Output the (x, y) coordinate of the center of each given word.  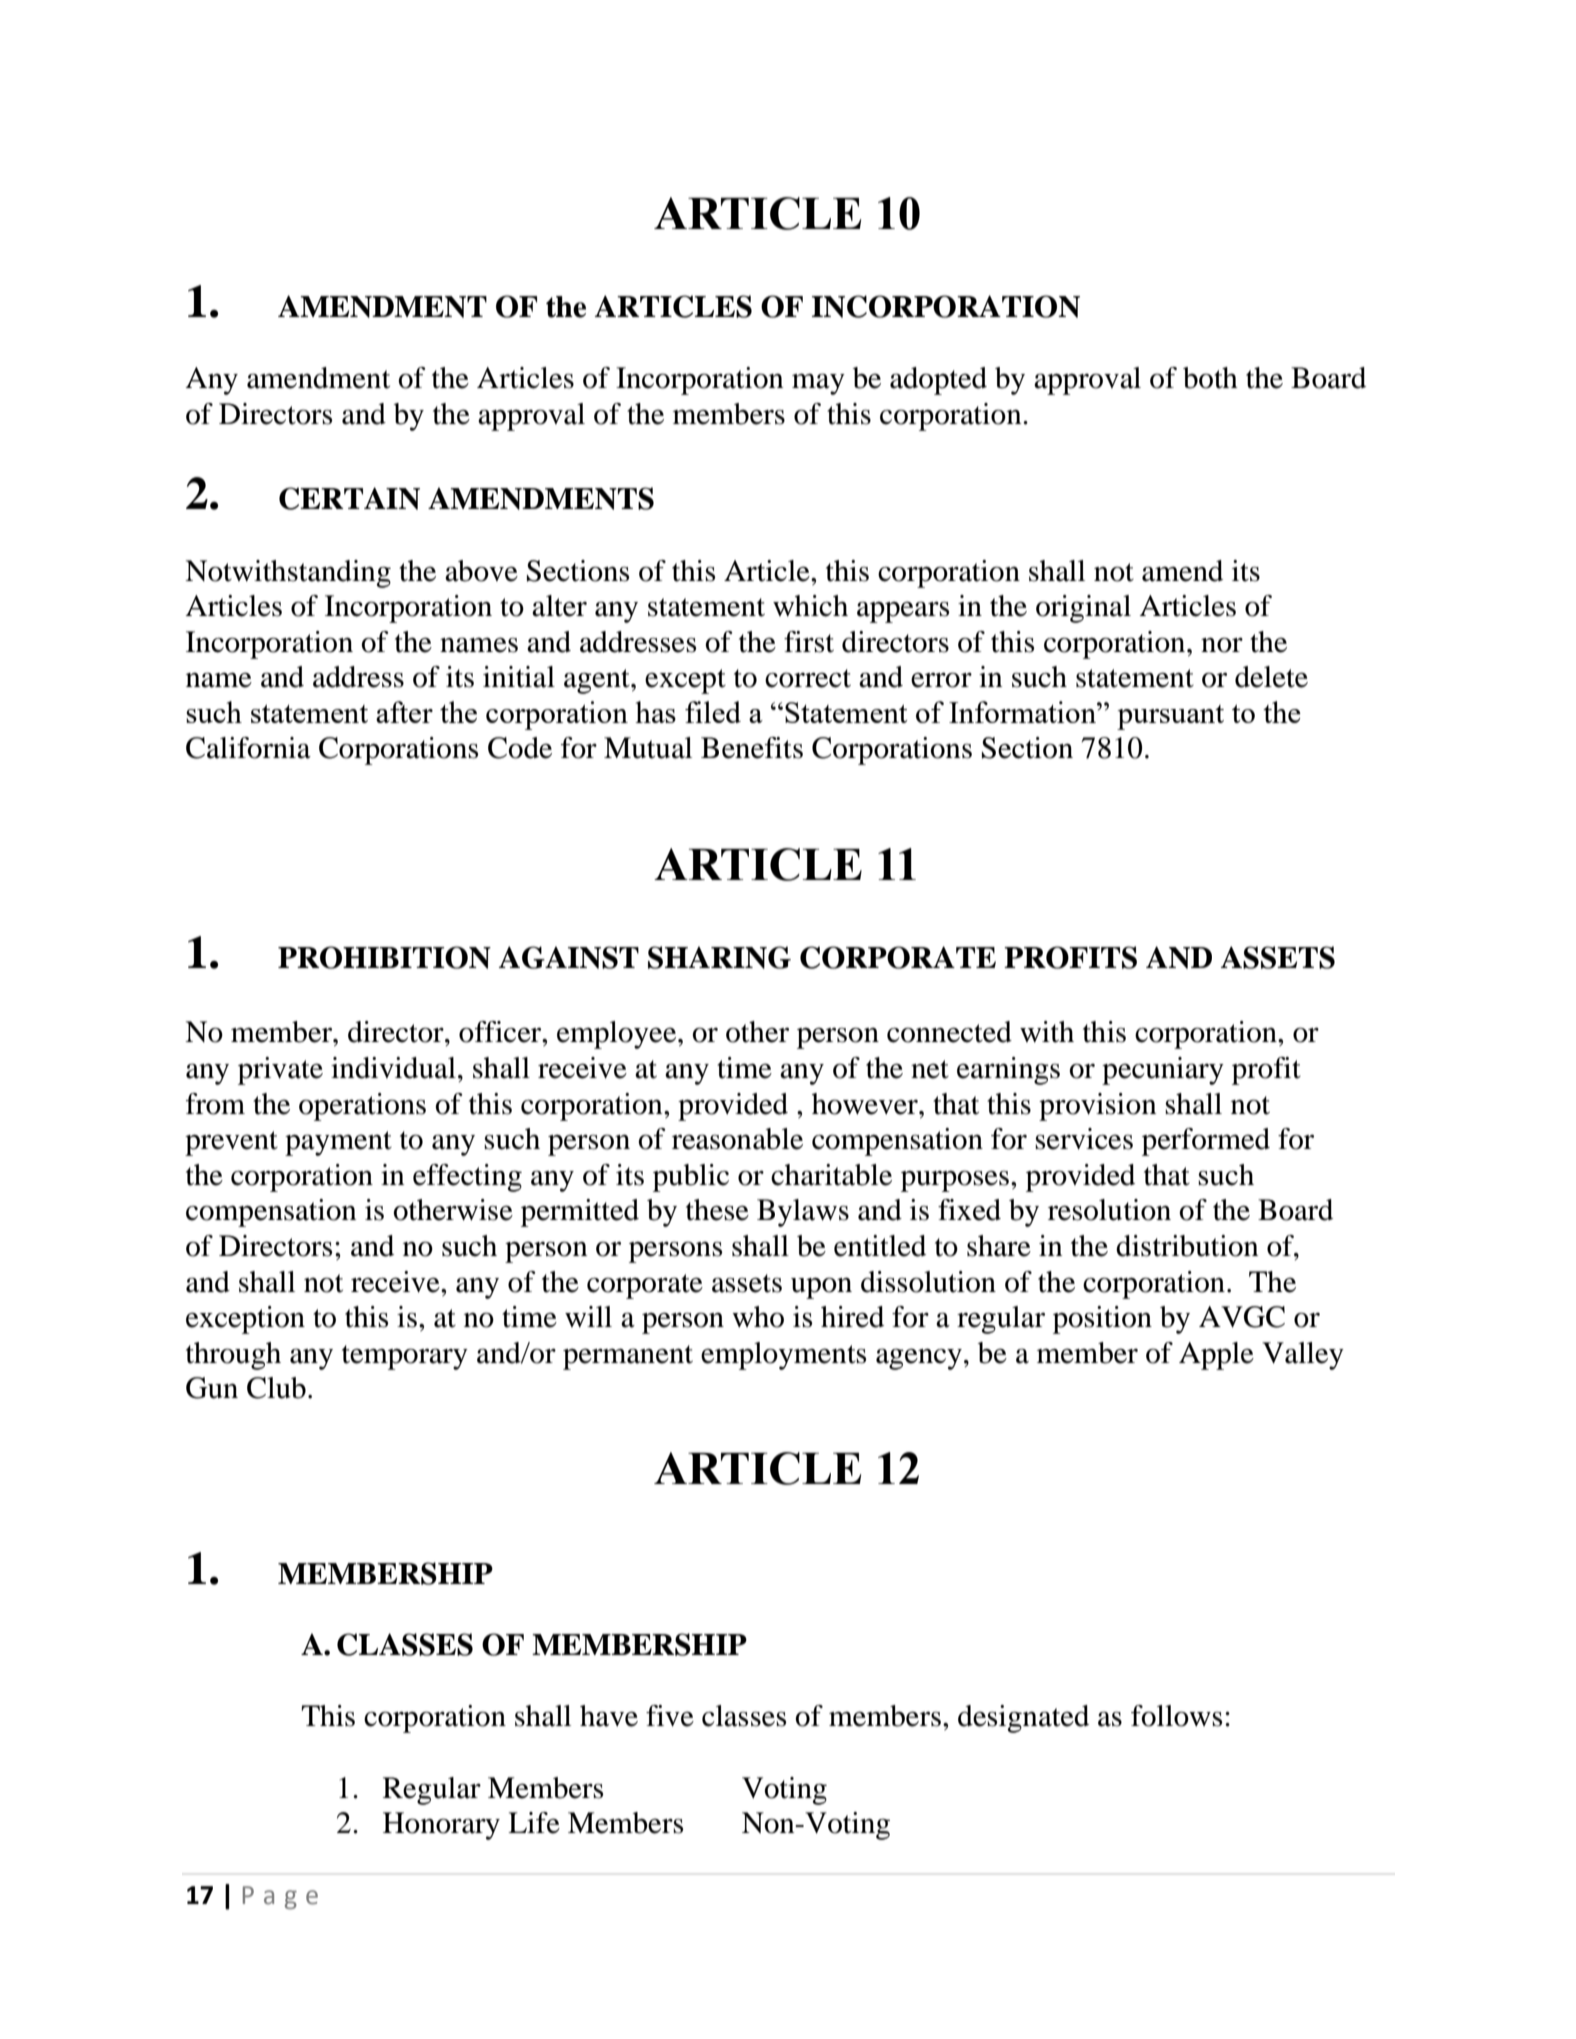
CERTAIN (349, 498)
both (1210, 378)
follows (1176, 1716)
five (670, 1716)
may (818, 384)
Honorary (441, 1826)
